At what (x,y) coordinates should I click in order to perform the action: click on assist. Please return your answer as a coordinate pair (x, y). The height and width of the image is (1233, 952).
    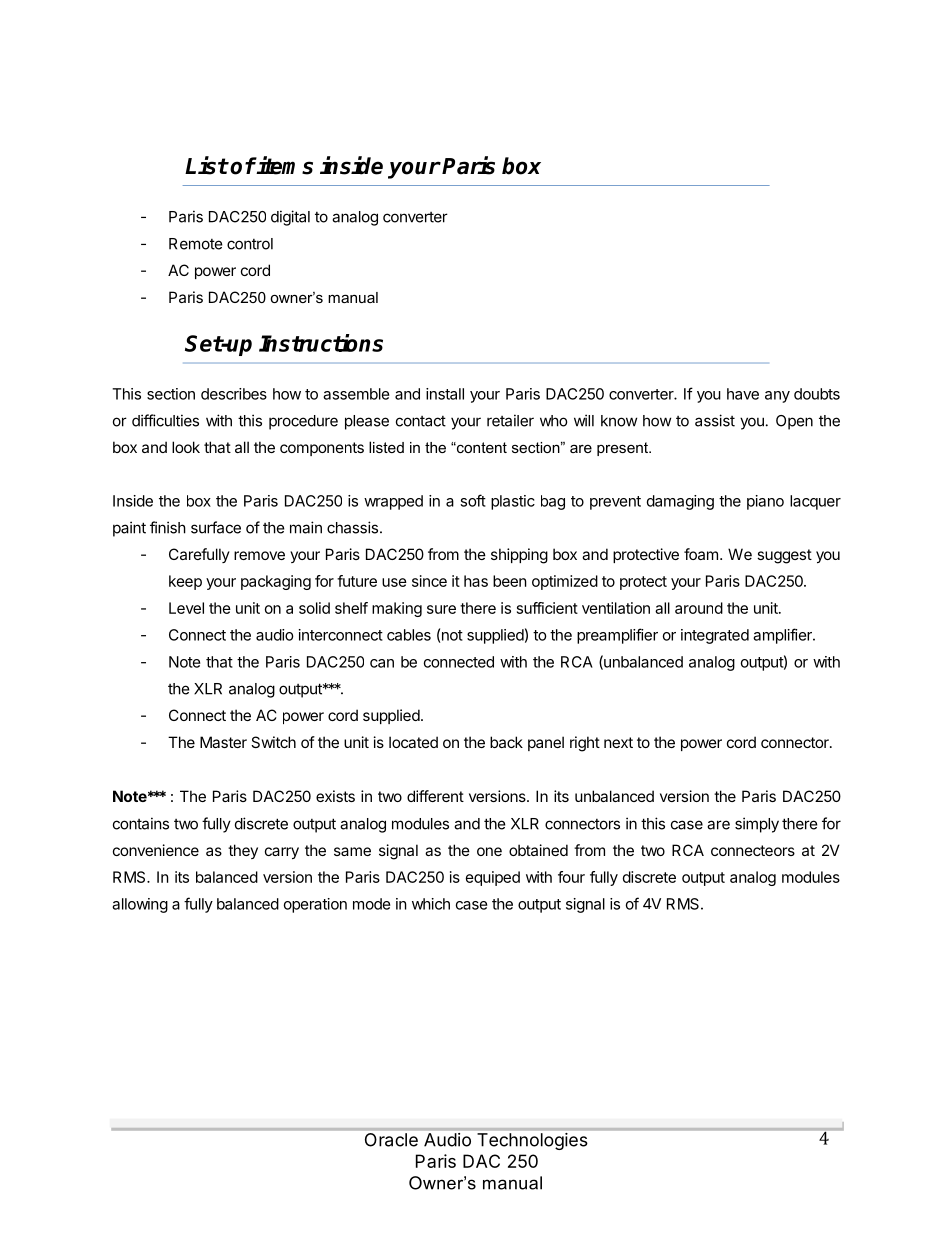
    Looking at the image, I should click on (715, 420).
